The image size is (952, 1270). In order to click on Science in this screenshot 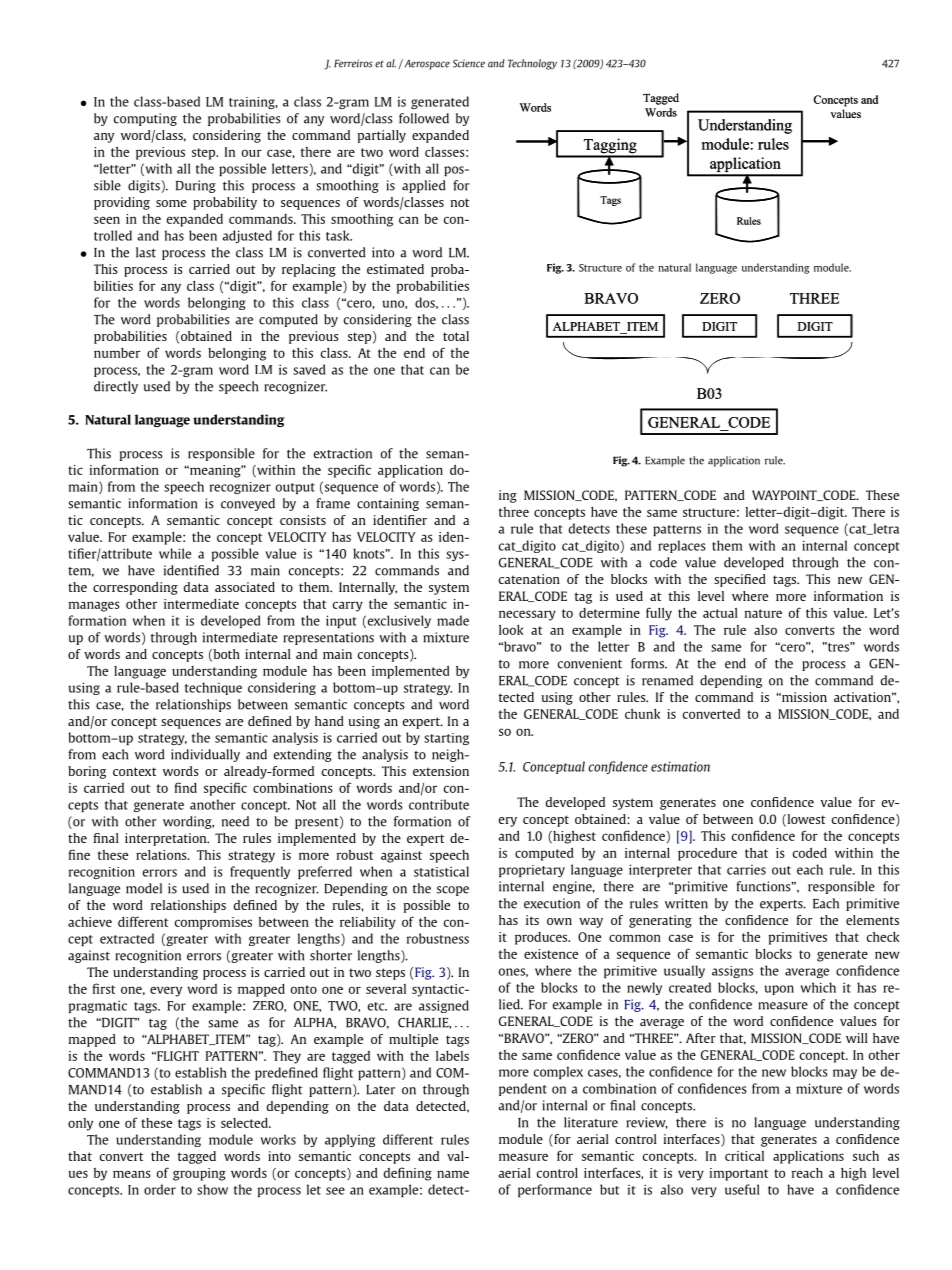, I will do `click(469, 63)`.
